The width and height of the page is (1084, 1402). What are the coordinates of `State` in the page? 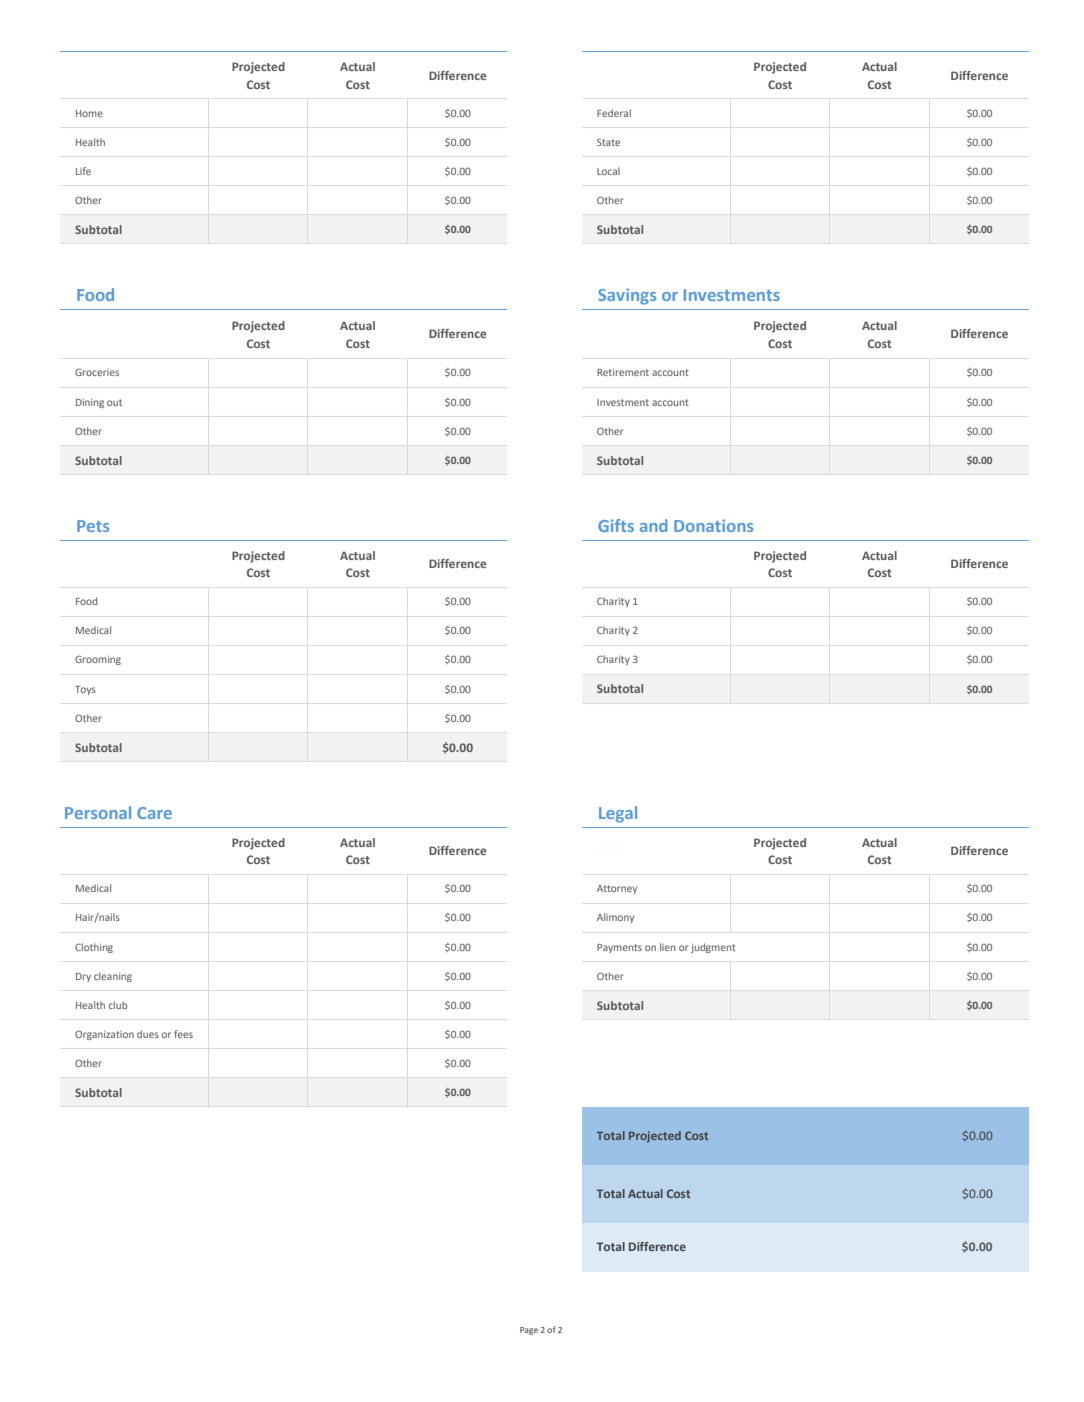 It's located at (608, 142).
